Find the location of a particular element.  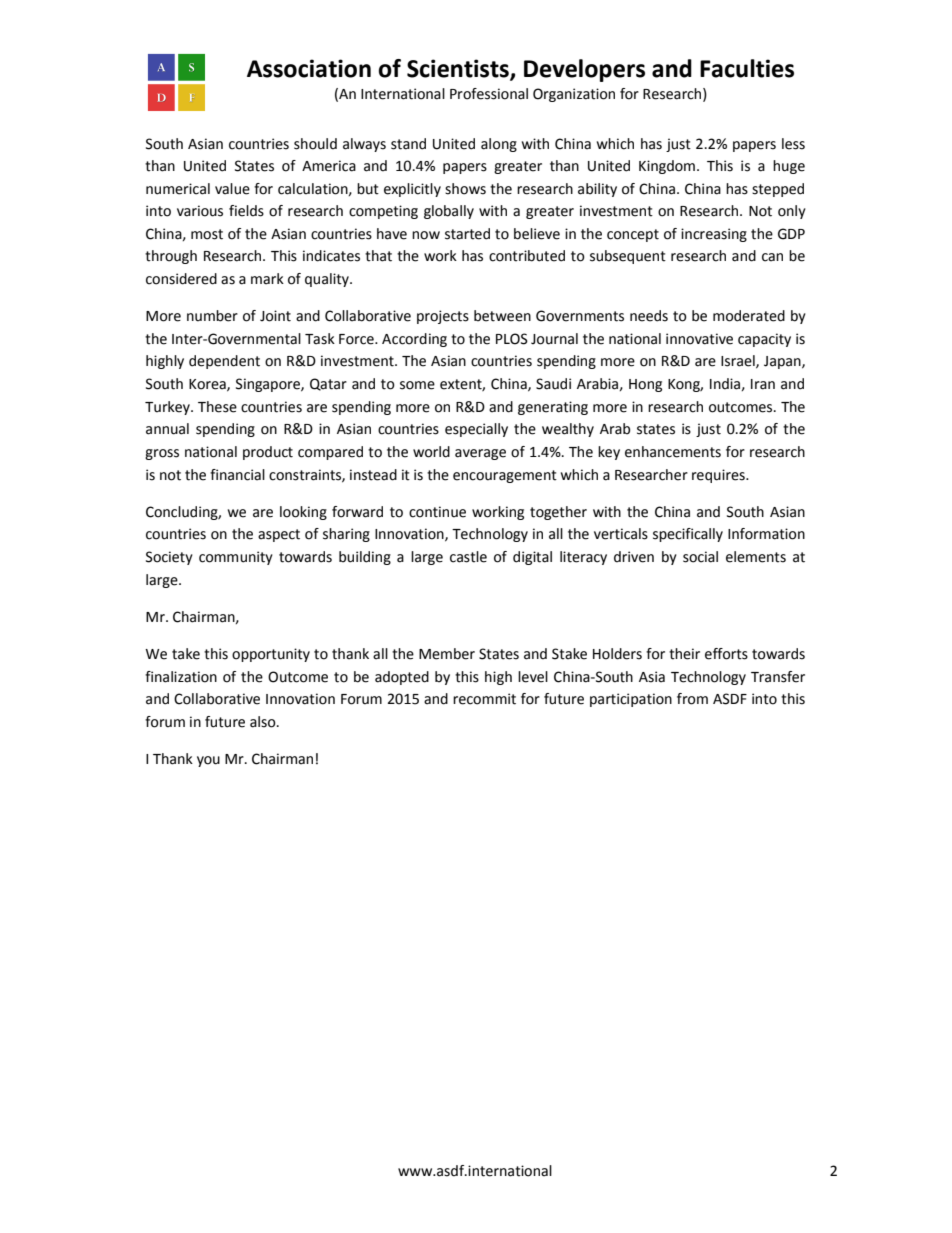

Association is located at coordinates (309, 68).
